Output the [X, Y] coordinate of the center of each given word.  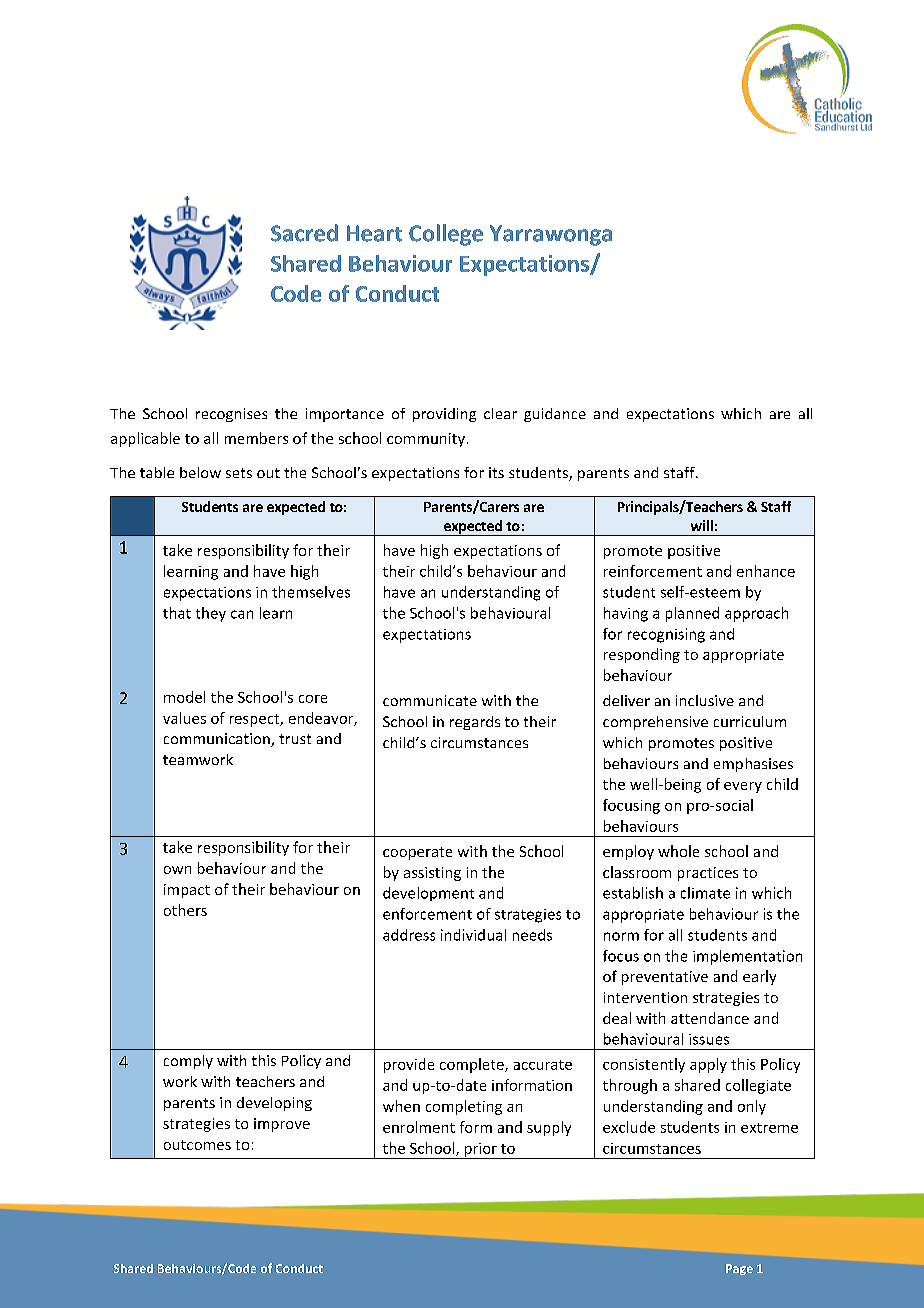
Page [739, 1269]
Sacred [304, 233]
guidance [555, 415]
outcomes [197, 1145]
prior [480, 1151]
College [446, 235]
